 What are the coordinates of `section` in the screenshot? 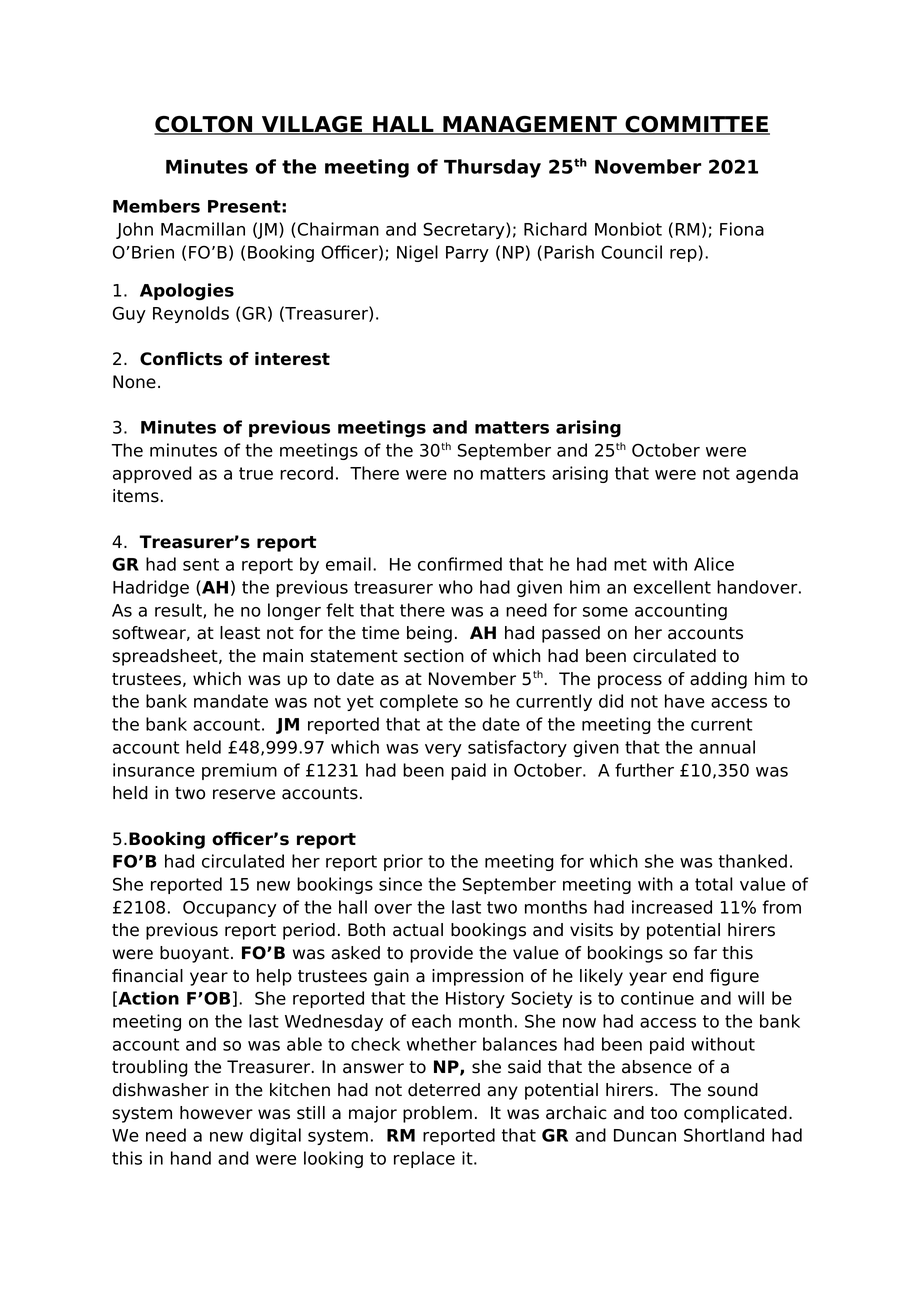 It's located at (434, 656).
